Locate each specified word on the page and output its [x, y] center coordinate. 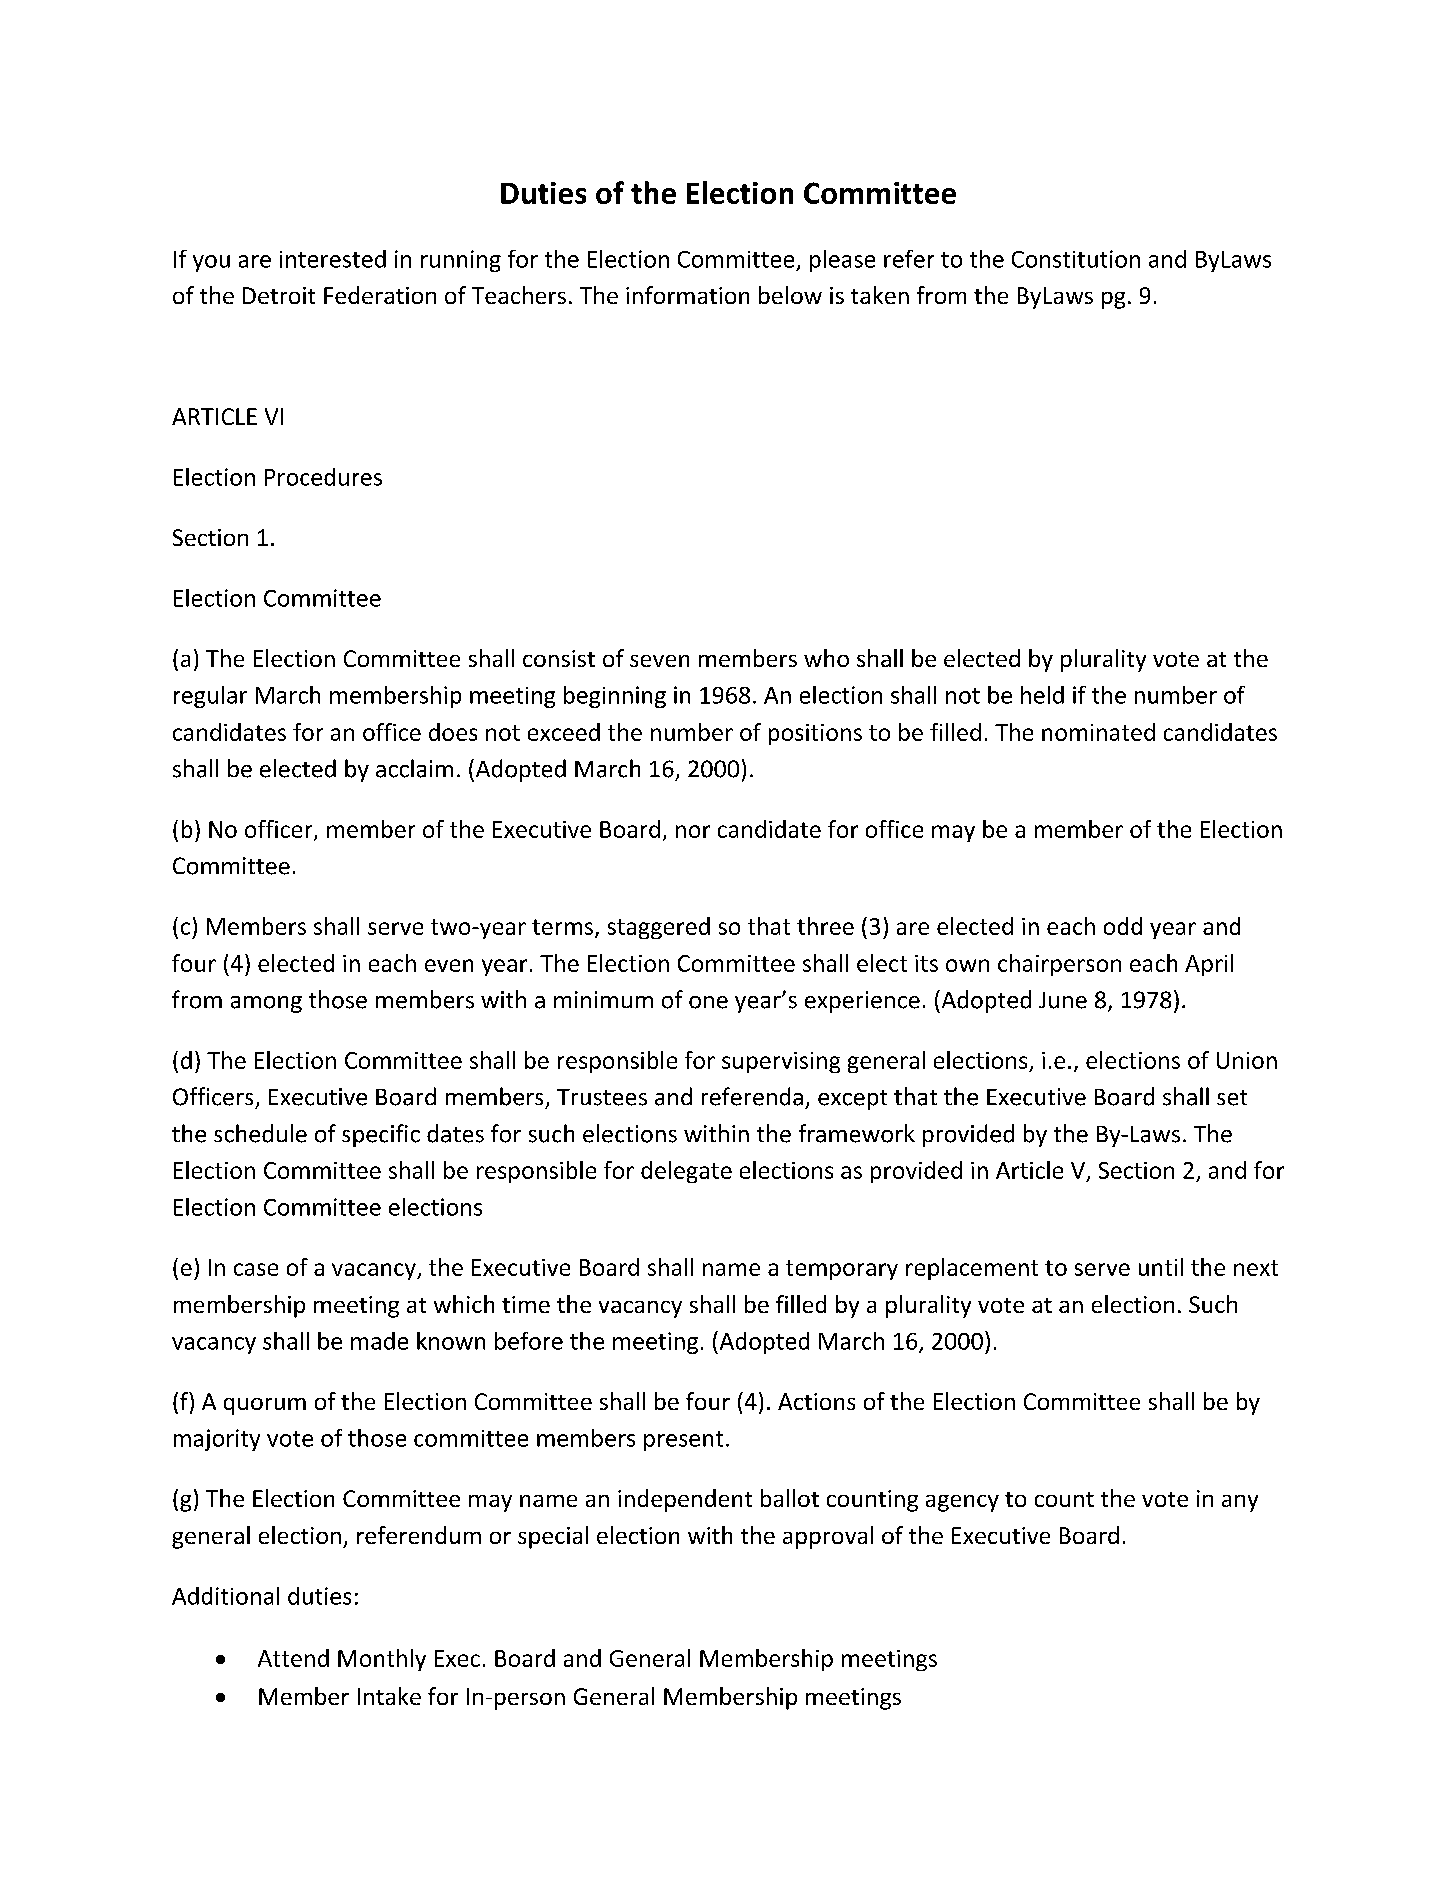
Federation [380, 295]
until [1161, 1267]
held [1042, 695]
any [1240, 1503]
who [826, 658]
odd [1123, 926]
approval [828, 1537]
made [379, 1341]
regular [210, 697]
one [708, 1002]
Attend [293, 1658]
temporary [842, 1270]
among [266, 1004]
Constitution [1076, 259]
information [687, 295]
